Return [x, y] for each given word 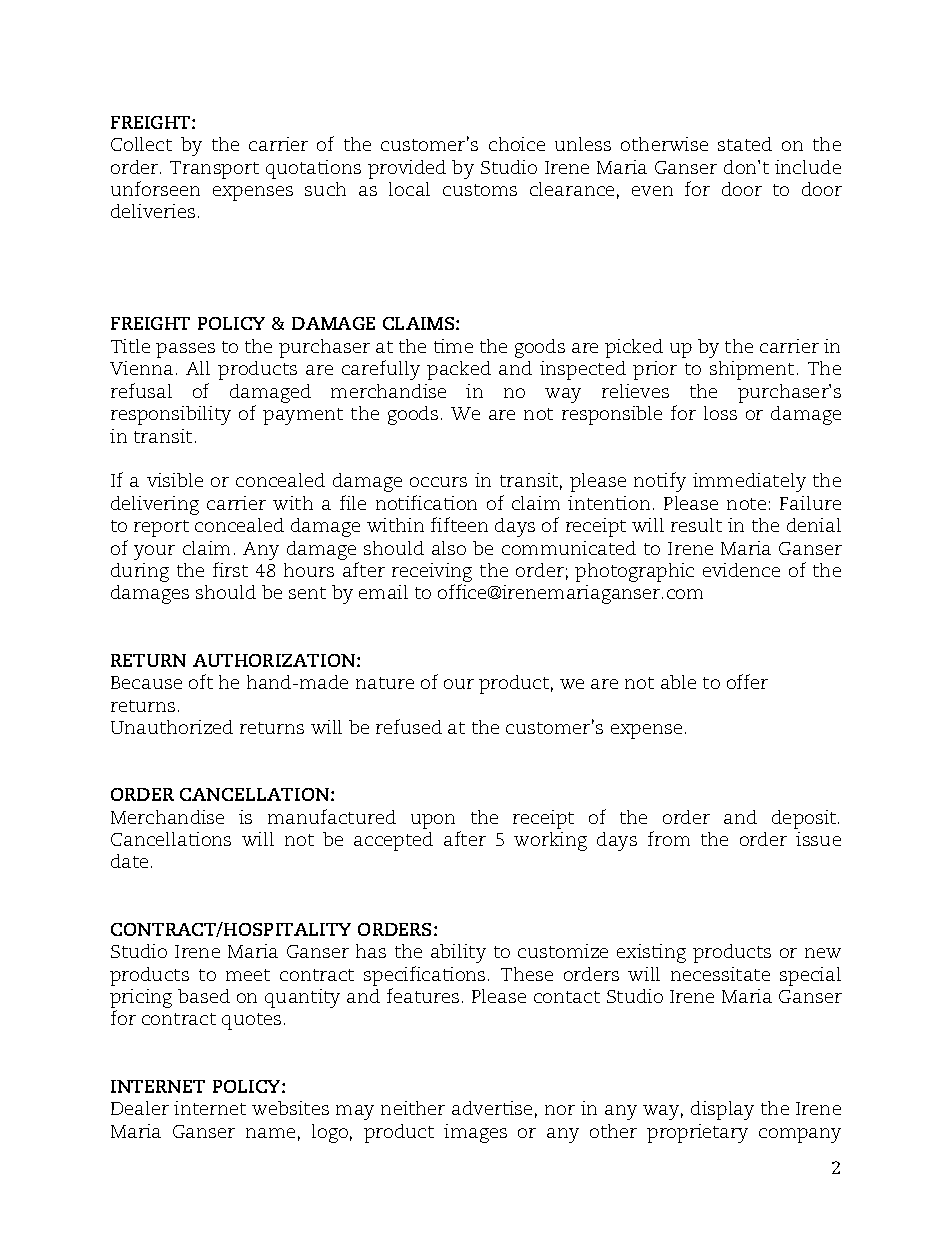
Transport [214, 170]
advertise [492, 1108]
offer [747, 681]
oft [201, 681]
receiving [432, 574]
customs [480, 190]
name [270, 1133]
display [722, 1110]
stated [745, 144]
